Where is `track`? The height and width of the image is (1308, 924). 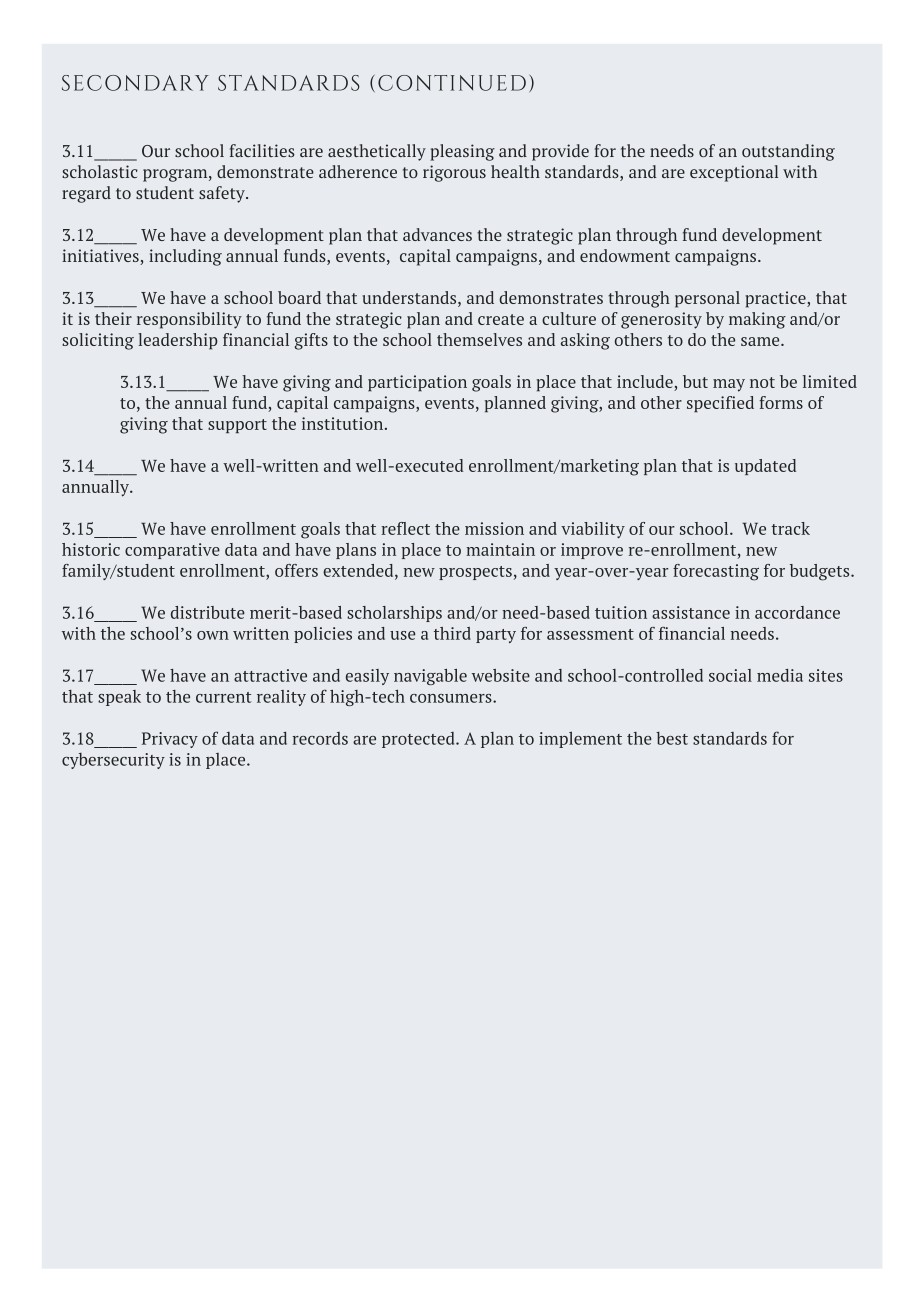
track is located at coordinates (790, 528).
